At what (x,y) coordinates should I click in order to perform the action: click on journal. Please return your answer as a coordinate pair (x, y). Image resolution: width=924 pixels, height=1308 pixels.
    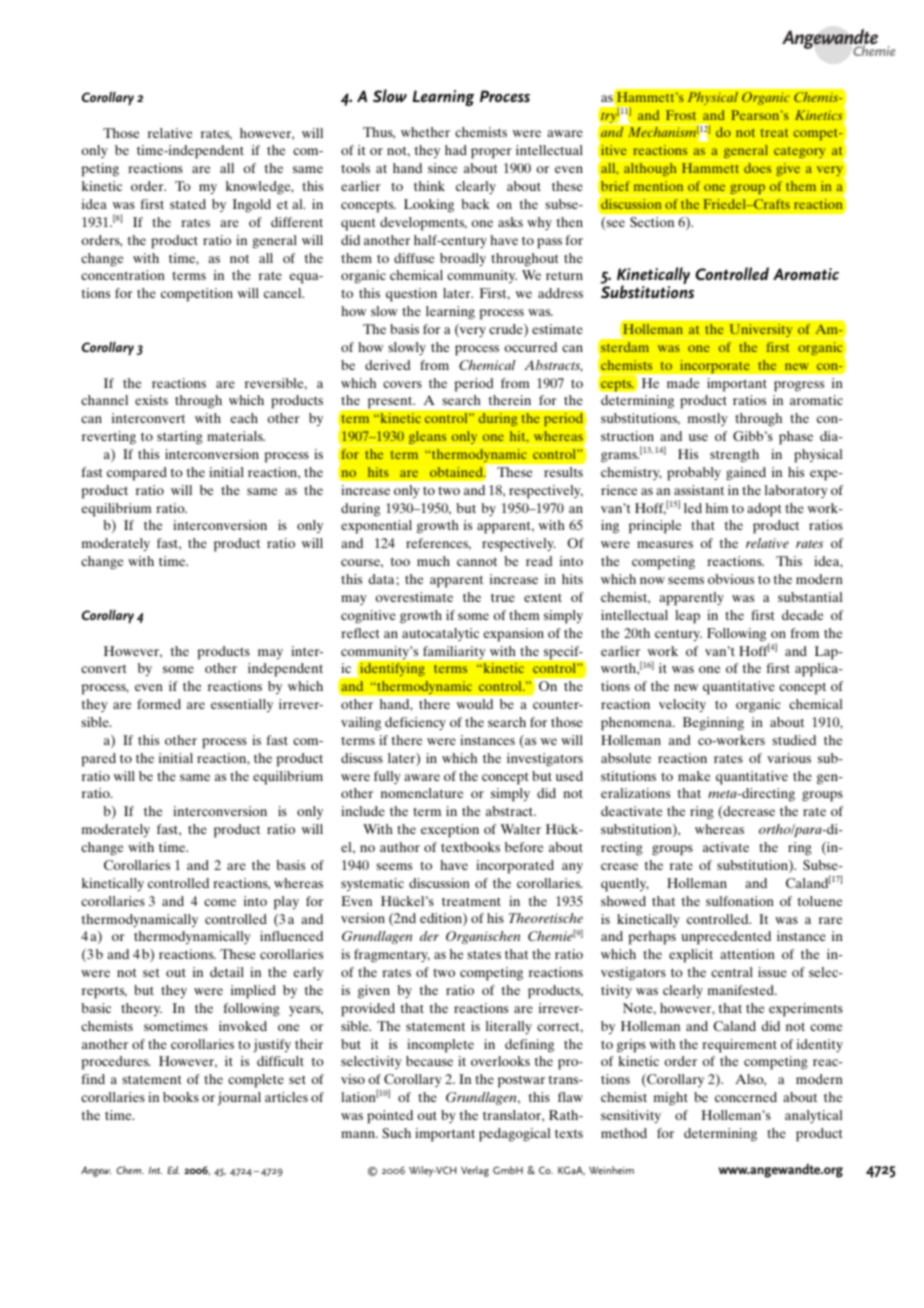
    Looking at the image, I should click on (239, 1098).
